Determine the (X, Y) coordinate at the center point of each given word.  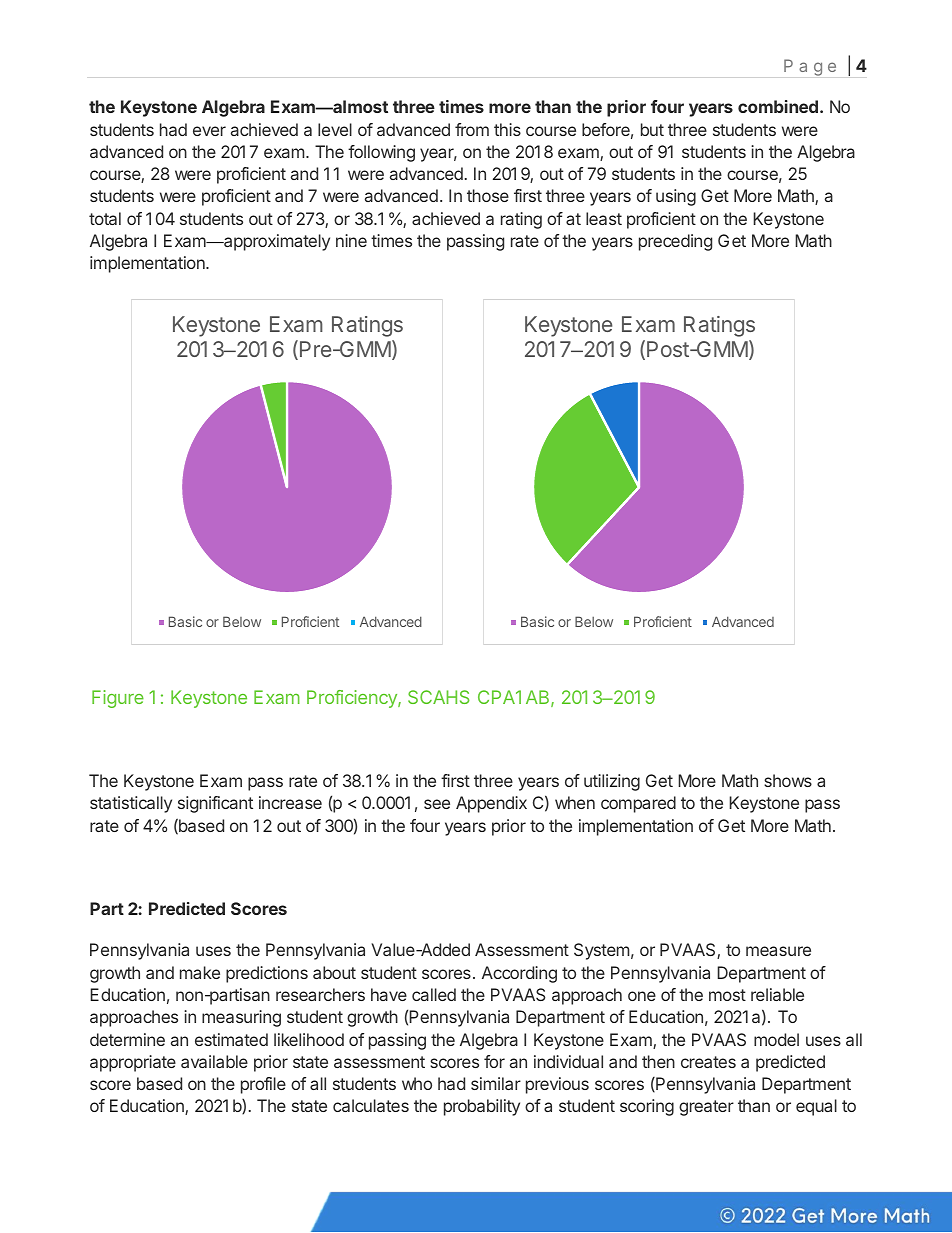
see (437, 804)
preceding (675, 242)
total (105, 218)
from (472, 129)
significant (215, 804)
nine (351, 240)
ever (209, 131)
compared (638, 804)
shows (788, 780)
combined (778, 106)
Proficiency (353, 699)
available (214, 1061)
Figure (118, 699)
